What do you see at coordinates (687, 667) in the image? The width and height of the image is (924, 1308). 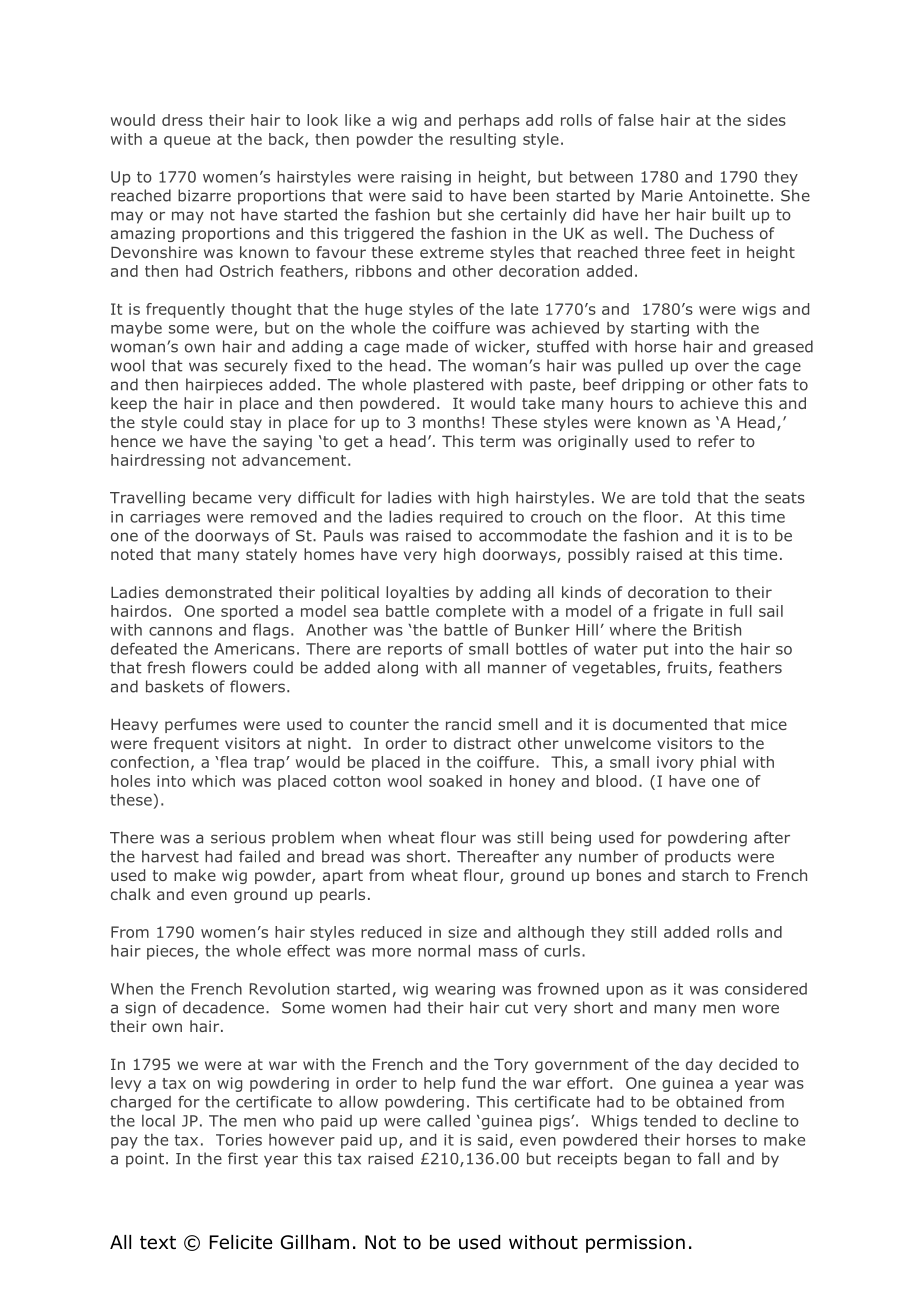 I see `fruits` at bounding box center [687, 667].
